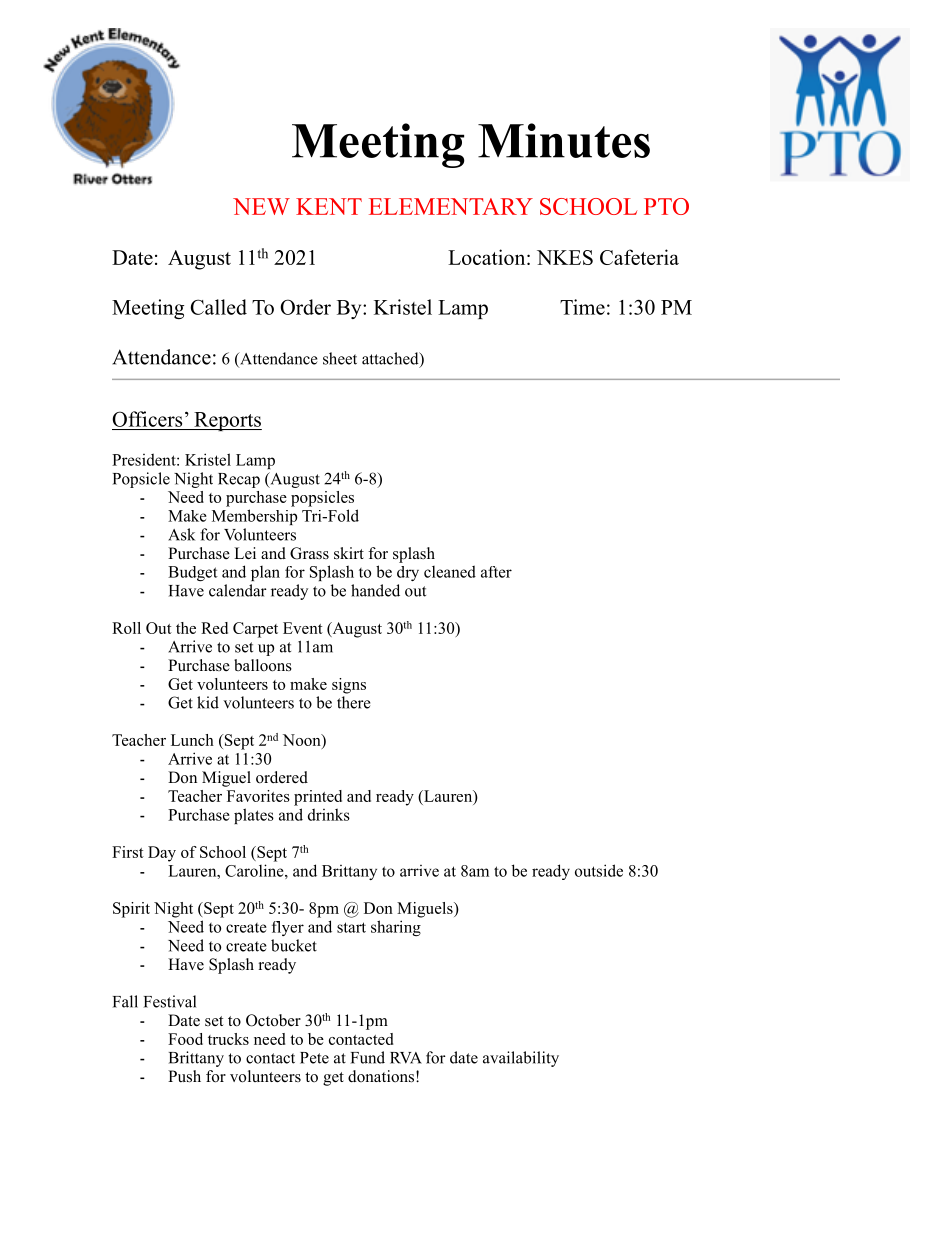  I want to click on ELEMENTARY, so click(451, 206).
